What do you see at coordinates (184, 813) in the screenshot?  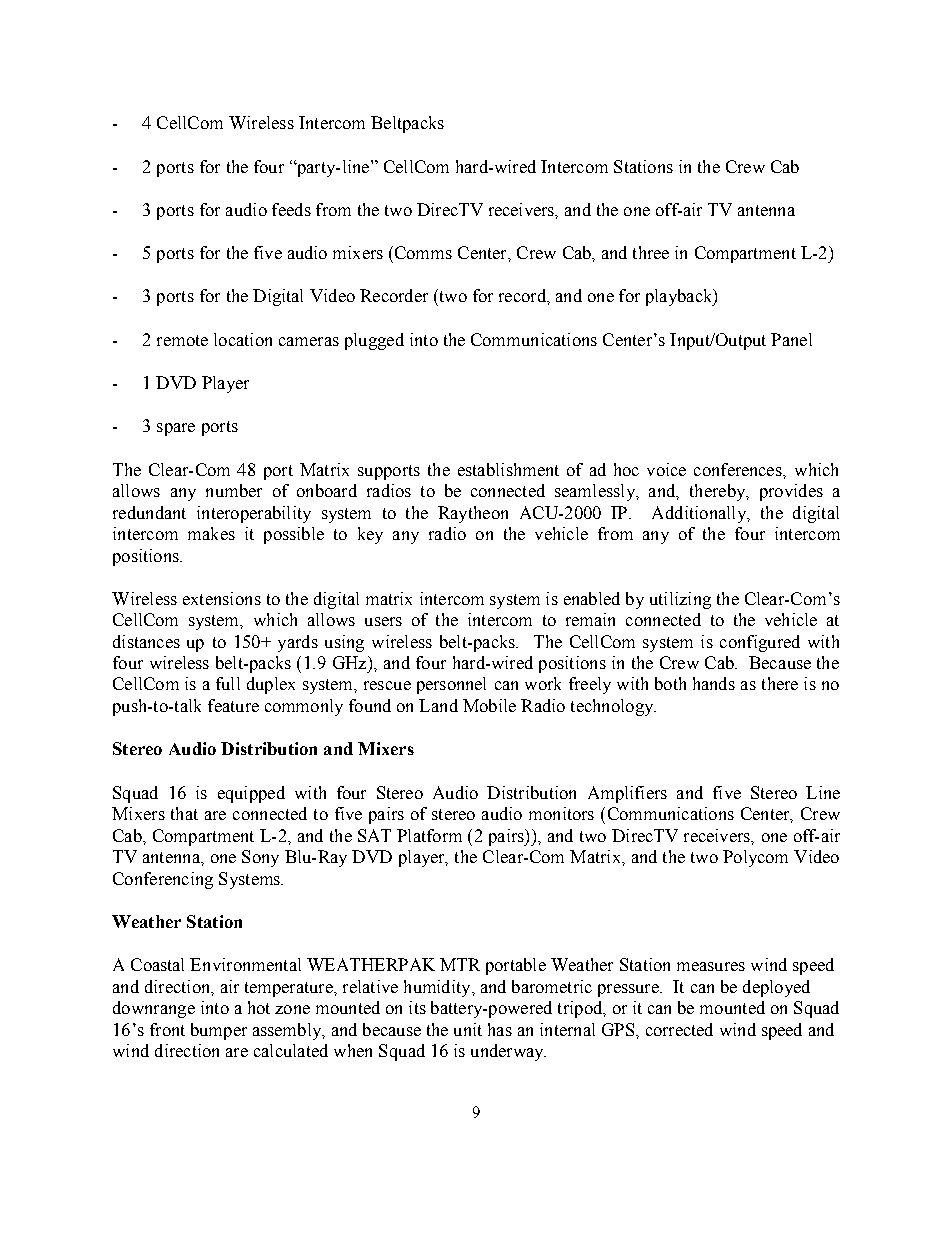 I see `that` at bounding box center [184, 813].
